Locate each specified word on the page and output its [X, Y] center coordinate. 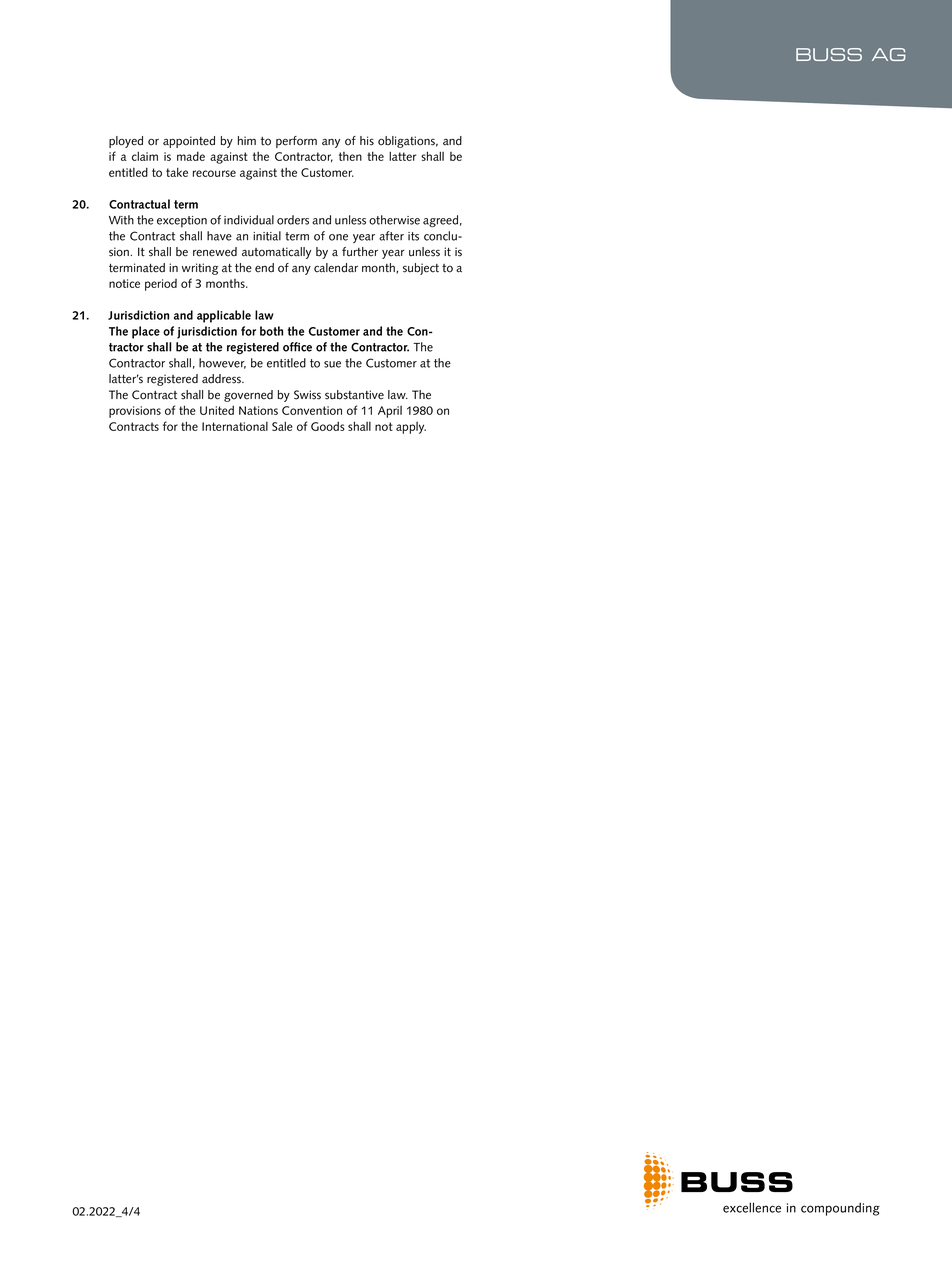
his [367, 141]
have [219, 236]
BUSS [829, 54]
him [247, 140]
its [413, 236]
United [217, 410]
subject [421, 269]
